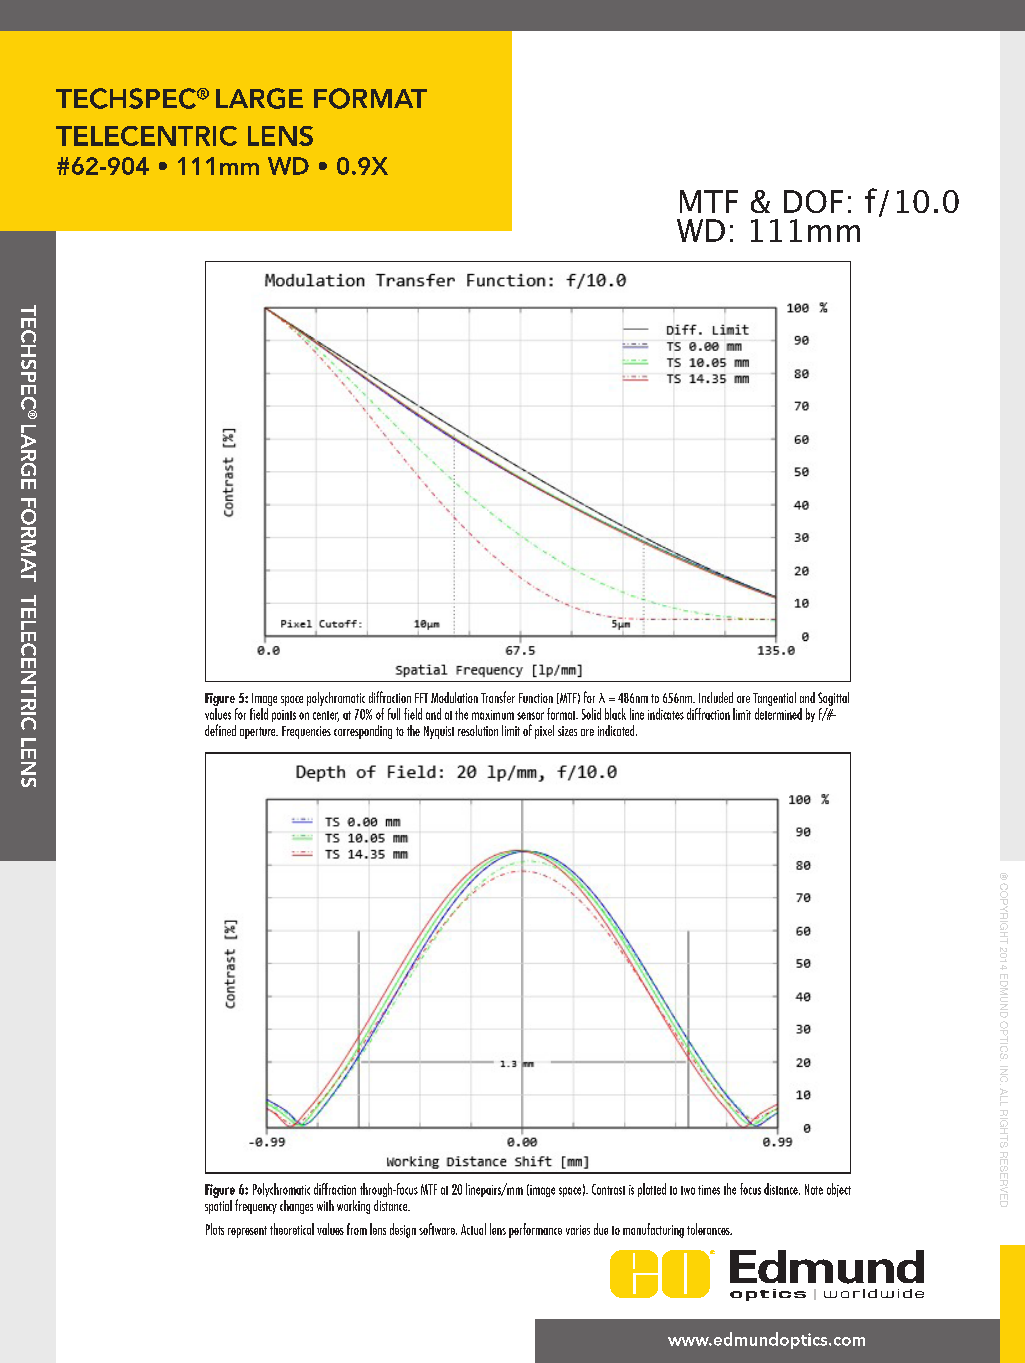  Describe the element at coordinates (296, 1207) in the screenshot. I see `changes` at that location.
